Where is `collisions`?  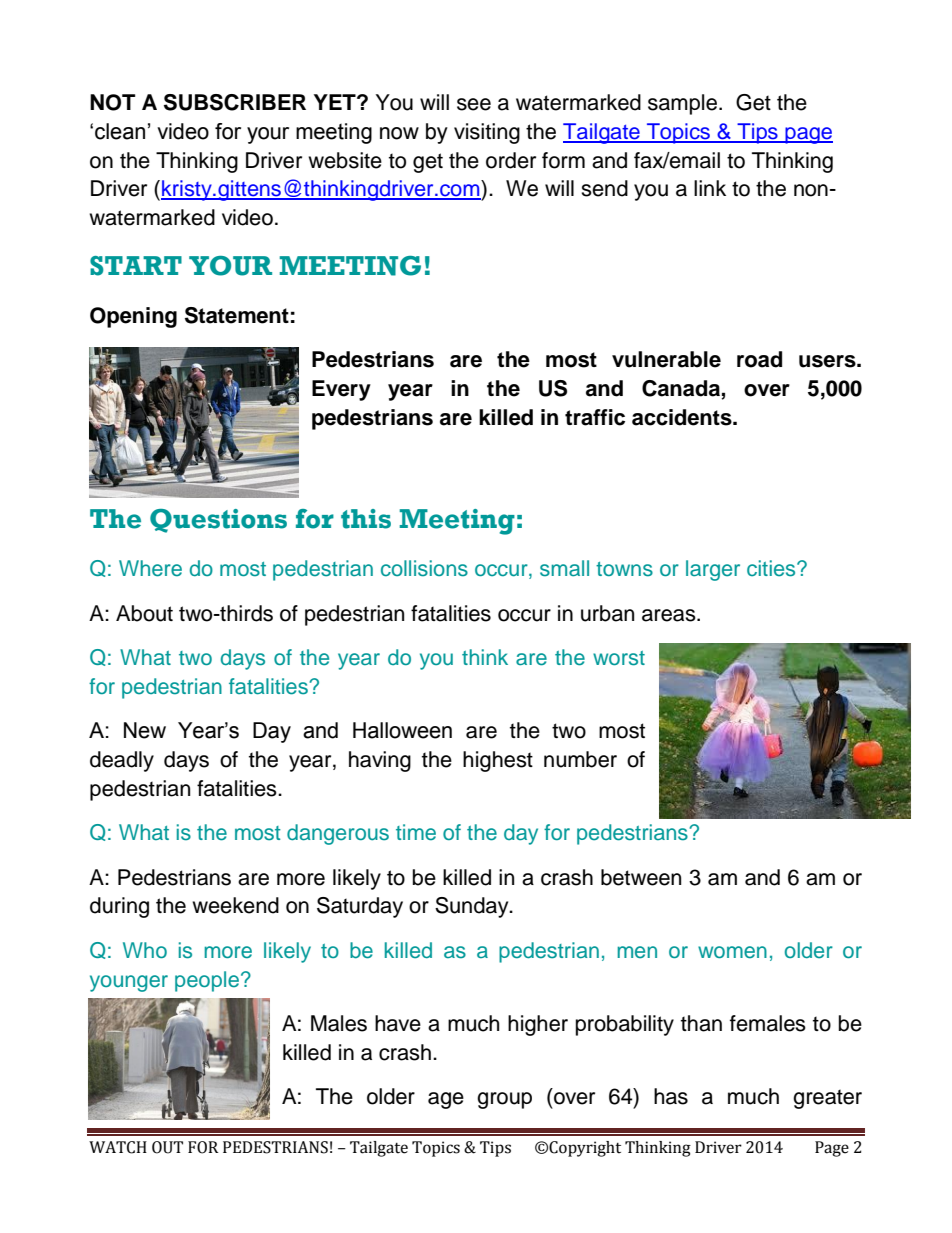
collisions is located at coordinates (424, 568).
